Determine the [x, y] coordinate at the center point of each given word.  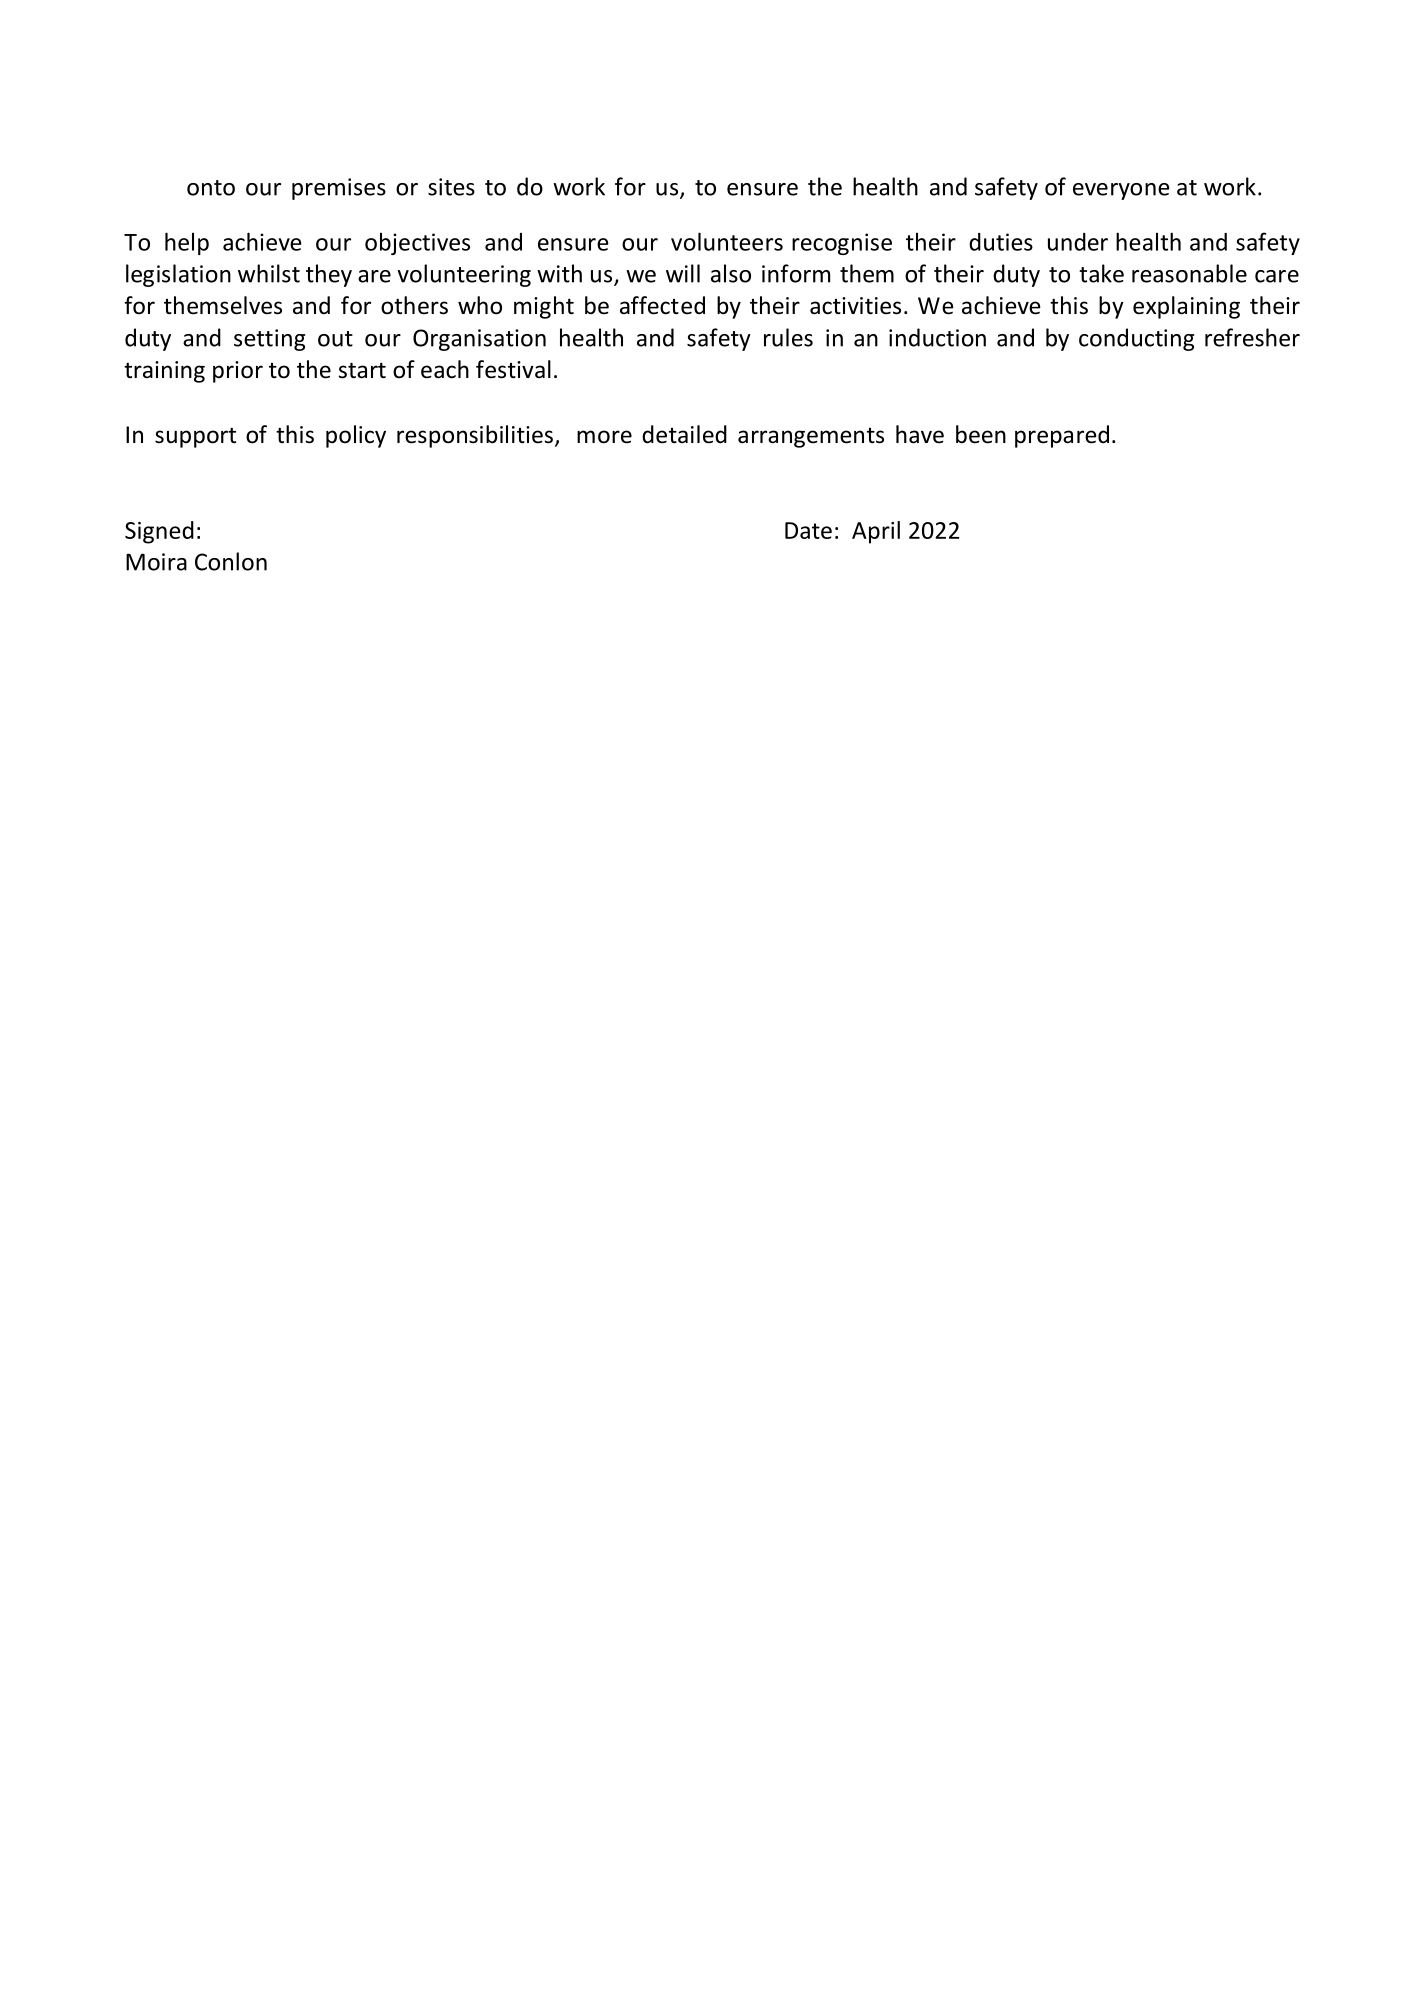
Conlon [231, 561]
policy [356, 436]
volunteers [727, 241]
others [414, 305]
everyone [1121, 191]
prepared [1062, 436]
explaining [1186, 307]
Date [808, 530]
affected [662, 305]
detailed [684, 434]
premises [339, 189]
